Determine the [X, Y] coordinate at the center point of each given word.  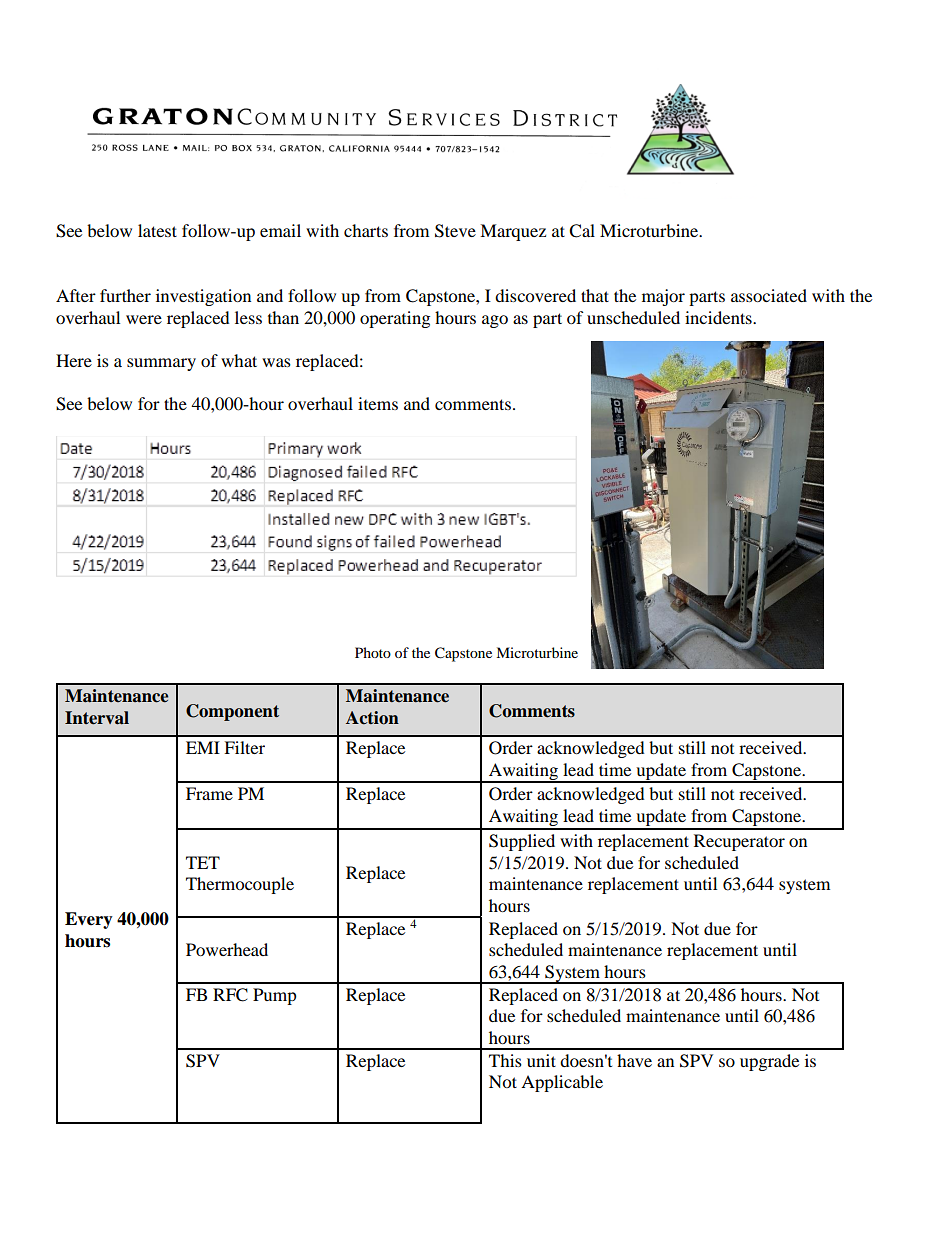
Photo [373, 652]
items [378, 403]
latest [157, 230]
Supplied [522, 842]
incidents [719, 317]
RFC [230, 995]
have [634, 1060]
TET [203, 862]
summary [161, 364]
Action [372, 718]
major [663, 297]
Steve [455, 231]
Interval [97, 718]
